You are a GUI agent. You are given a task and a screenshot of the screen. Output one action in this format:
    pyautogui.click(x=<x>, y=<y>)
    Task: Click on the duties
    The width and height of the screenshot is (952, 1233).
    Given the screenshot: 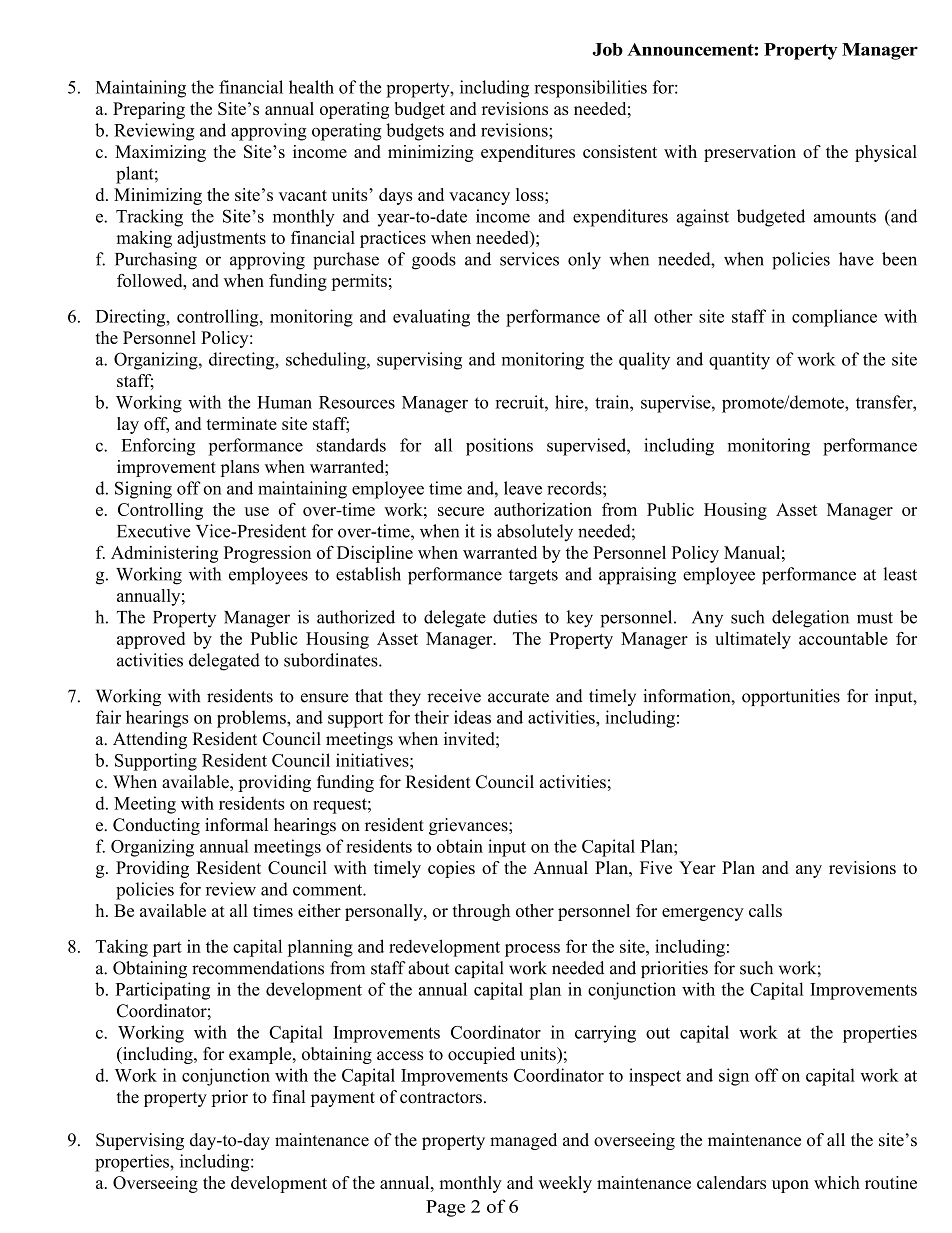 What is the action you would take?
    pyautogui.click(x=515, y=617)
